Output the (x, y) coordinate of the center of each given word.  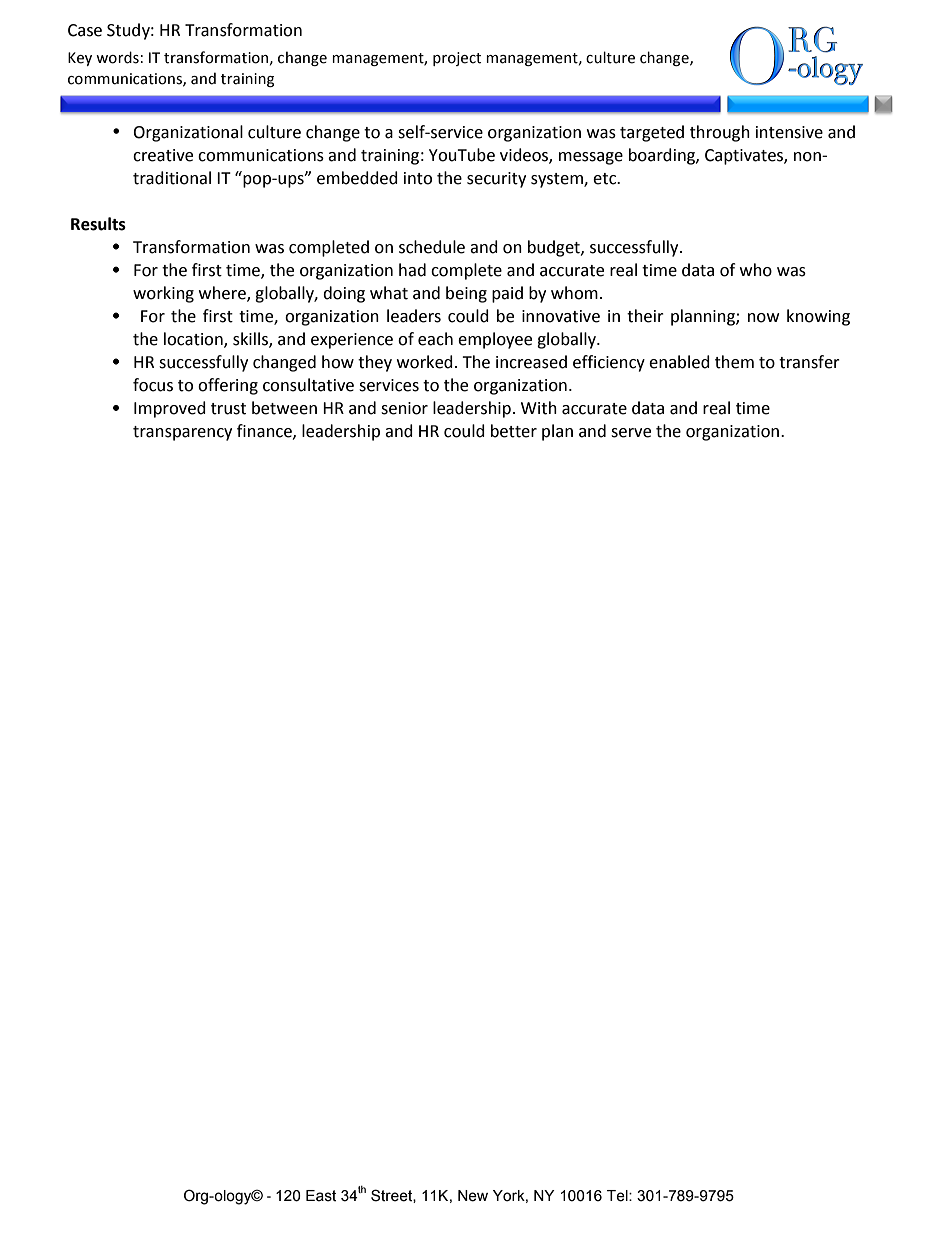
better (514, 431)
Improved (170, 409)
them (734, 362)
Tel (618, 1196)
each (435, 339)
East (321, 1196)
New (473, 1196)
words (117, 57)
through (720, 133)
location (194, 339)
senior (404, 408)
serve (631, 433)
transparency (182, 433)
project (457, 59)
